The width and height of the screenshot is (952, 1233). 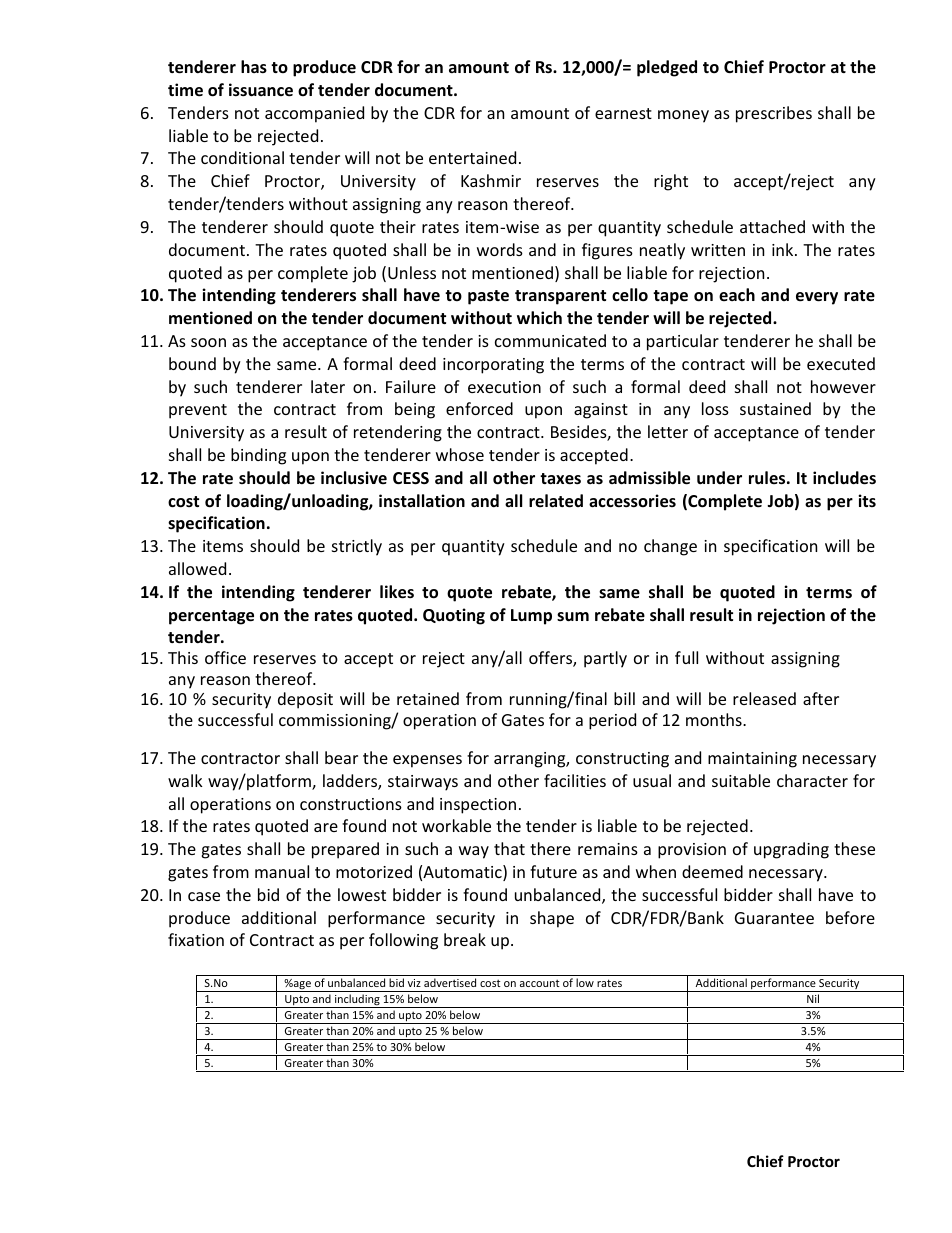 What do you see at coordinates (623, 113) in the screenshot?
I see `earnest` at bounding box center [623, 113].
